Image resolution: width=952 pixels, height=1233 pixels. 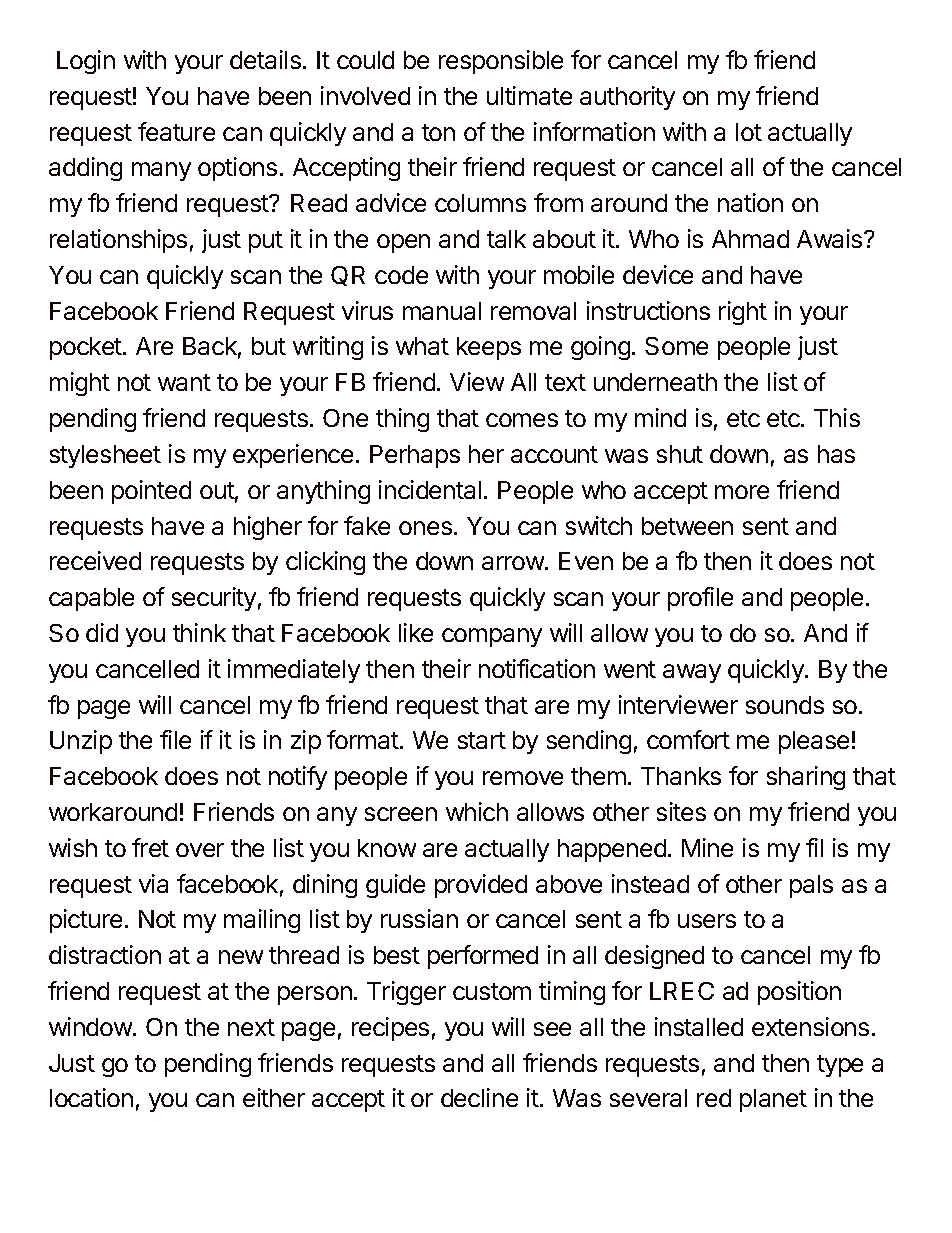 I want to click on responsible, so click(x=501, y=62).
